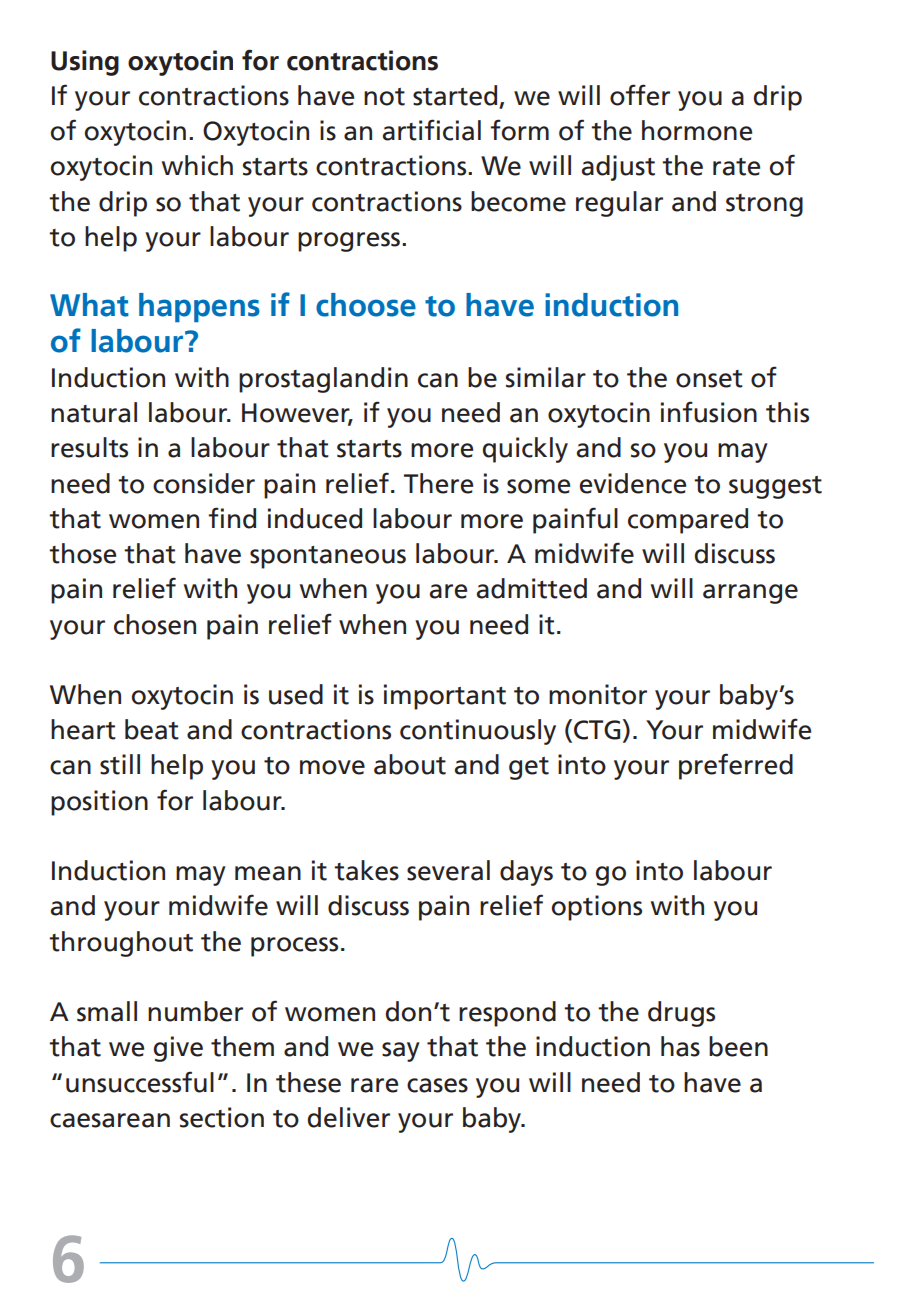  What do you see at coordinates (437, 1085) in the image?
I see `cases` at bounding box center [437, 1085].
